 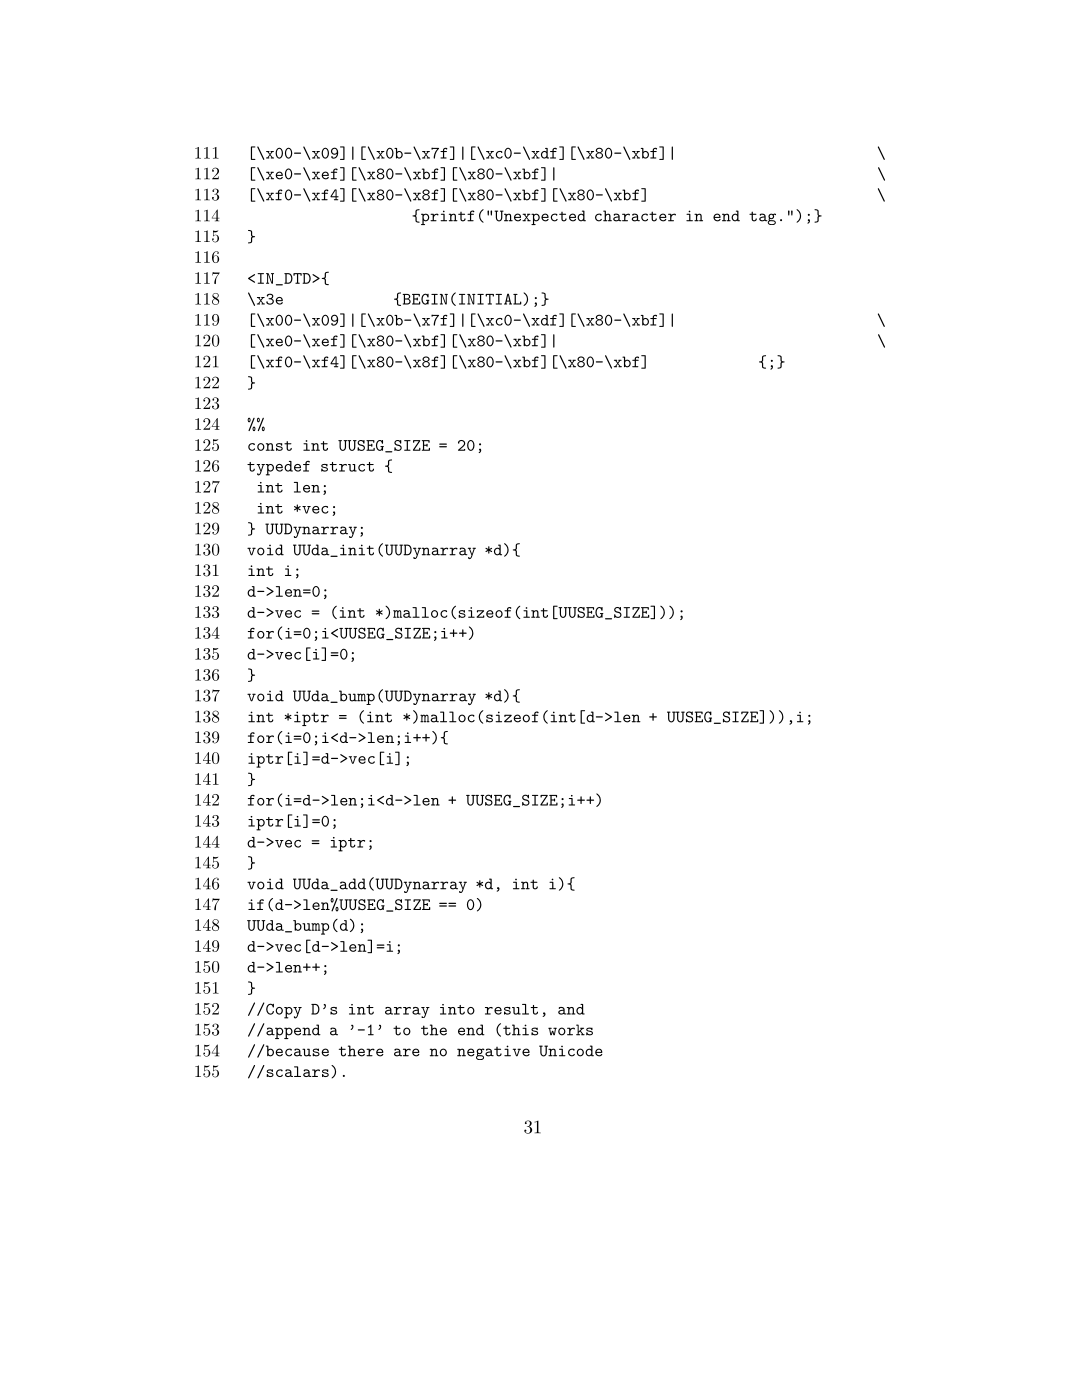 What do you see at coordinates (511, 1009) in the page?
I see `result` at bounding box center [511, 1009].
